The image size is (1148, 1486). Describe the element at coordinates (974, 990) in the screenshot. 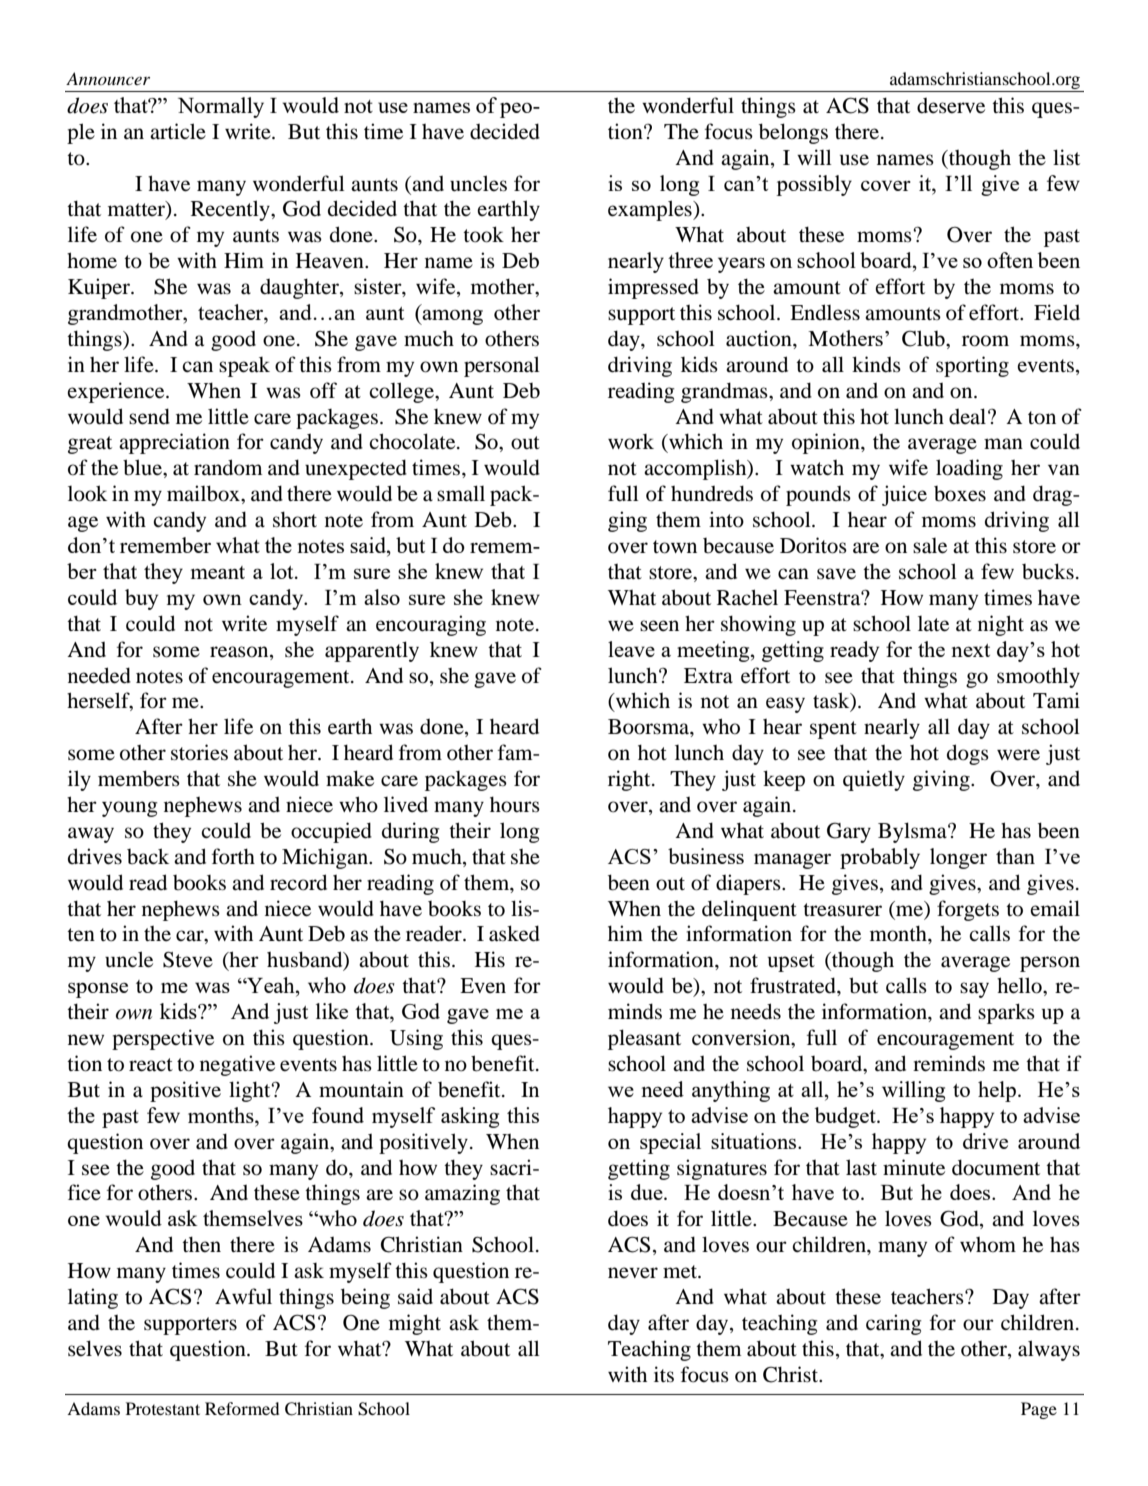

I see `say` at that location.
